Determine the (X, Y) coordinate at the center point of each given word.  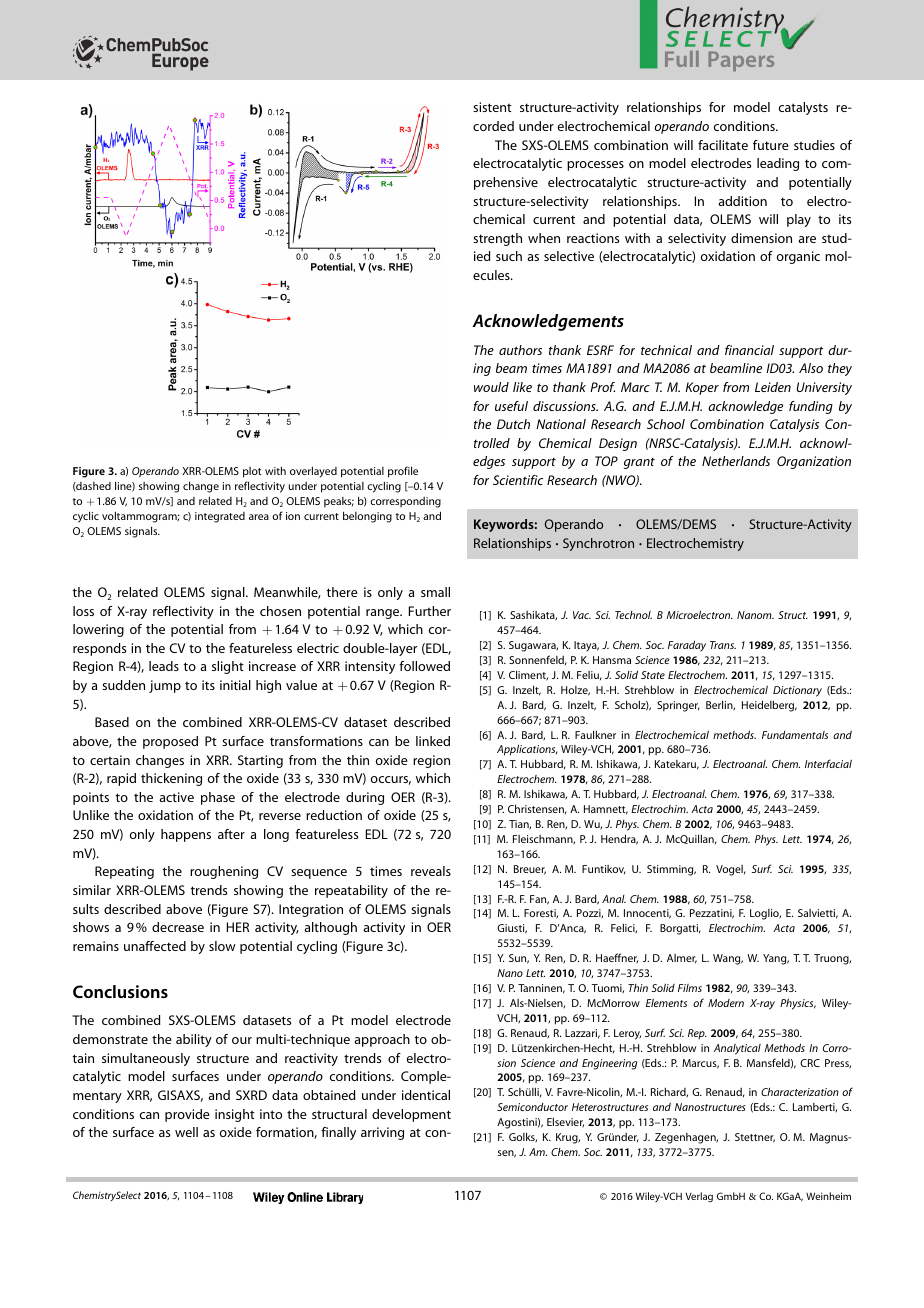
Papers (741, 61)
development (411, 1115)
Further (430, 611)
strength (497, 239)
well (186, 1132)
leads (164, 666)
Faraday (687, 646)
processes (595, 166)
